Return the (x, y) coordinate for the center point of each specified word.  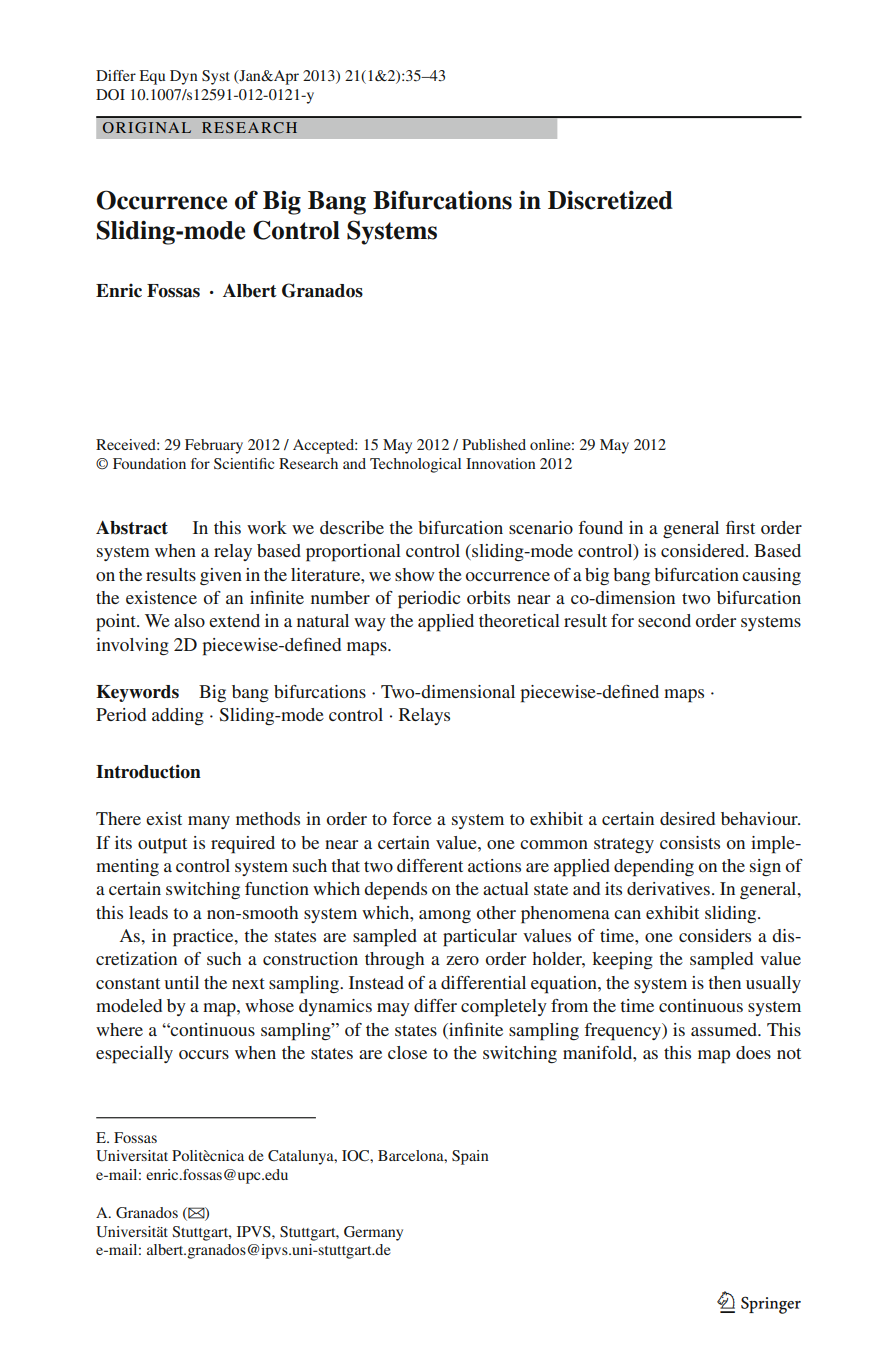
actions (494, 865)
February (214, 446)
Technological (415, 465)
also (189, 620)
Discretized (610, 200)
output (162, 846)
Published (494, 444)
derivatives (668, 888)
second (664, 620)
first (740, 527)
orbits (488, 597)
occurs (204, 1054)
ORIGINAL (147, 127)
